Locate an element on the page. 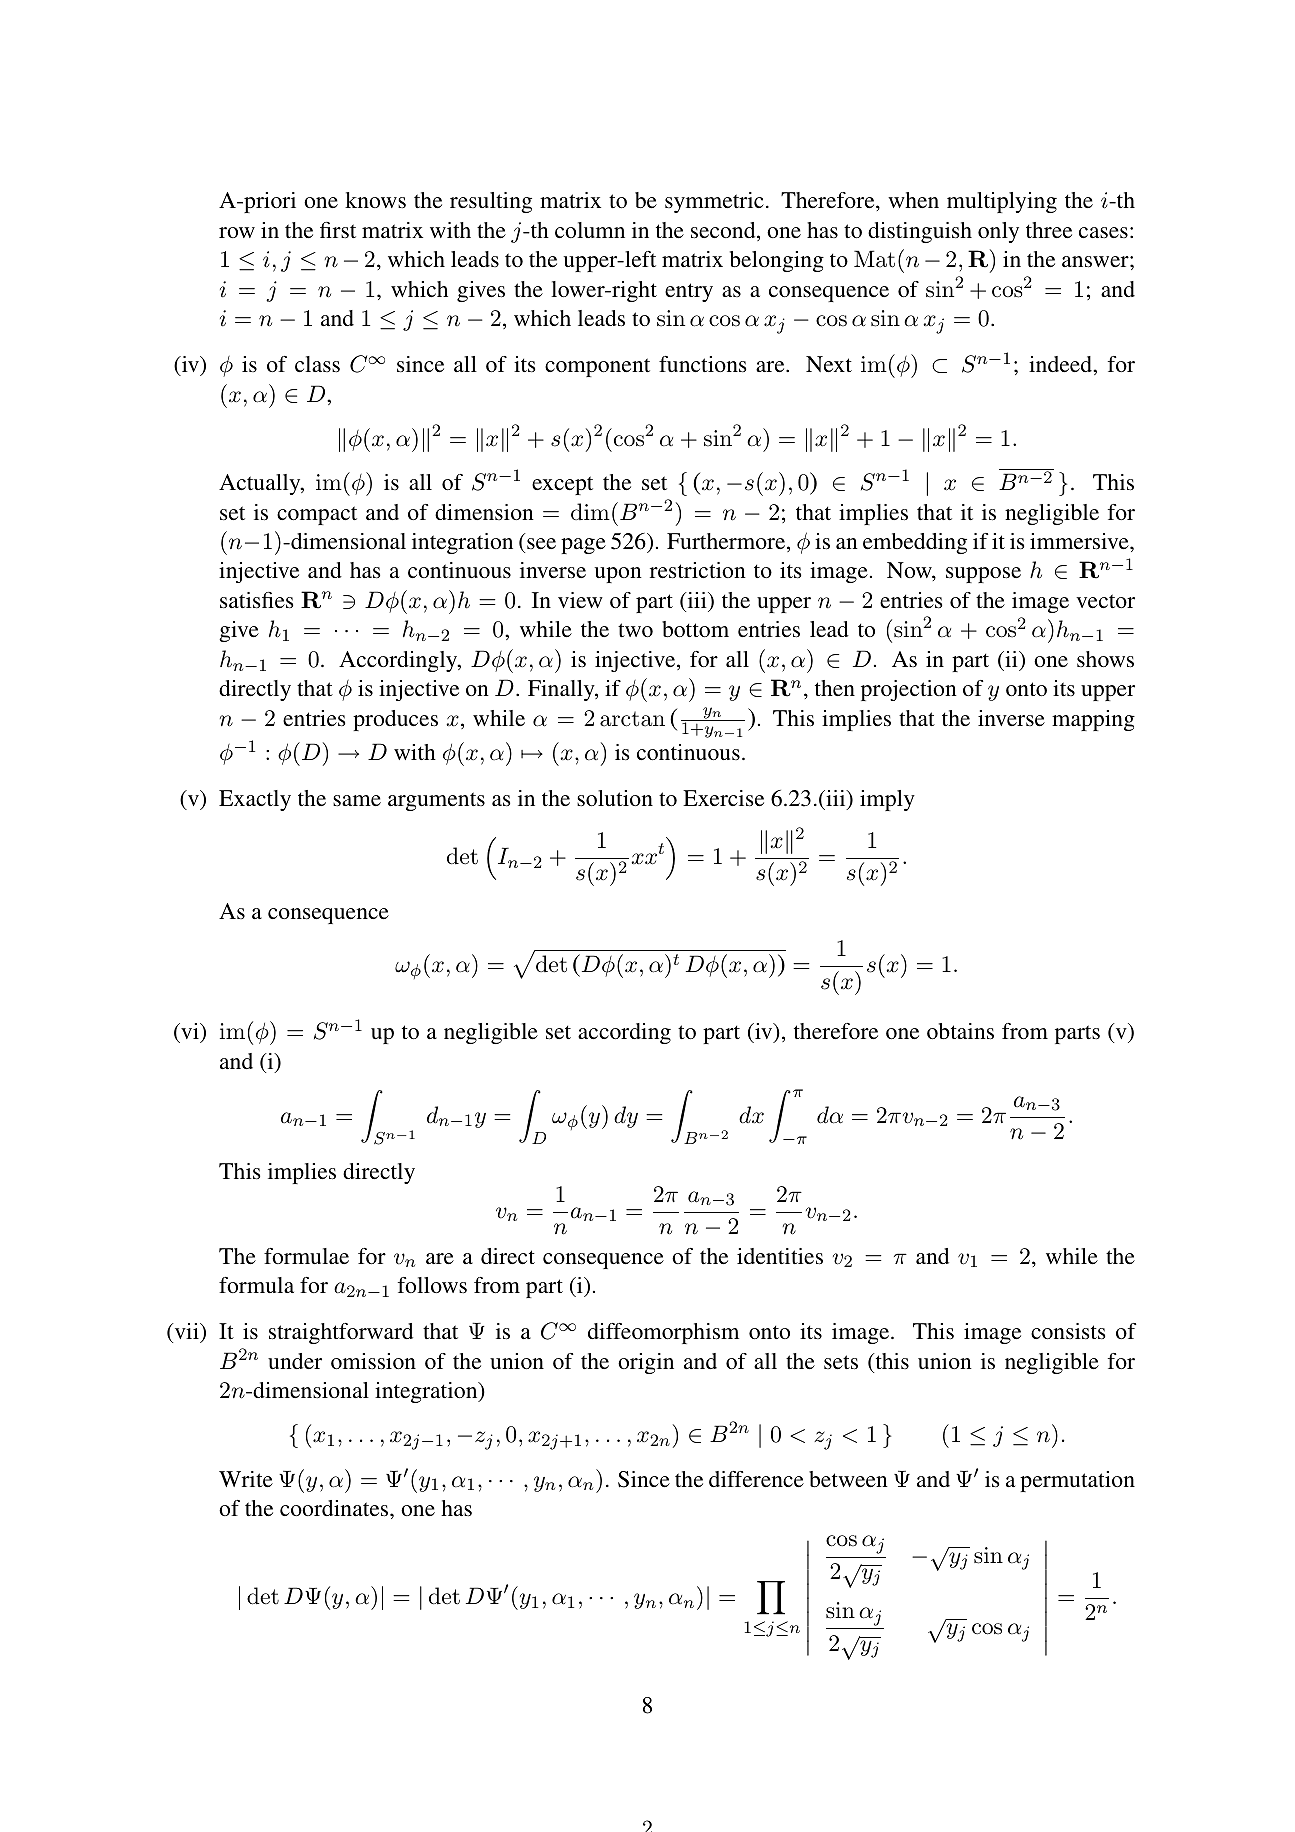  only is located at coordinates (998, 232).
